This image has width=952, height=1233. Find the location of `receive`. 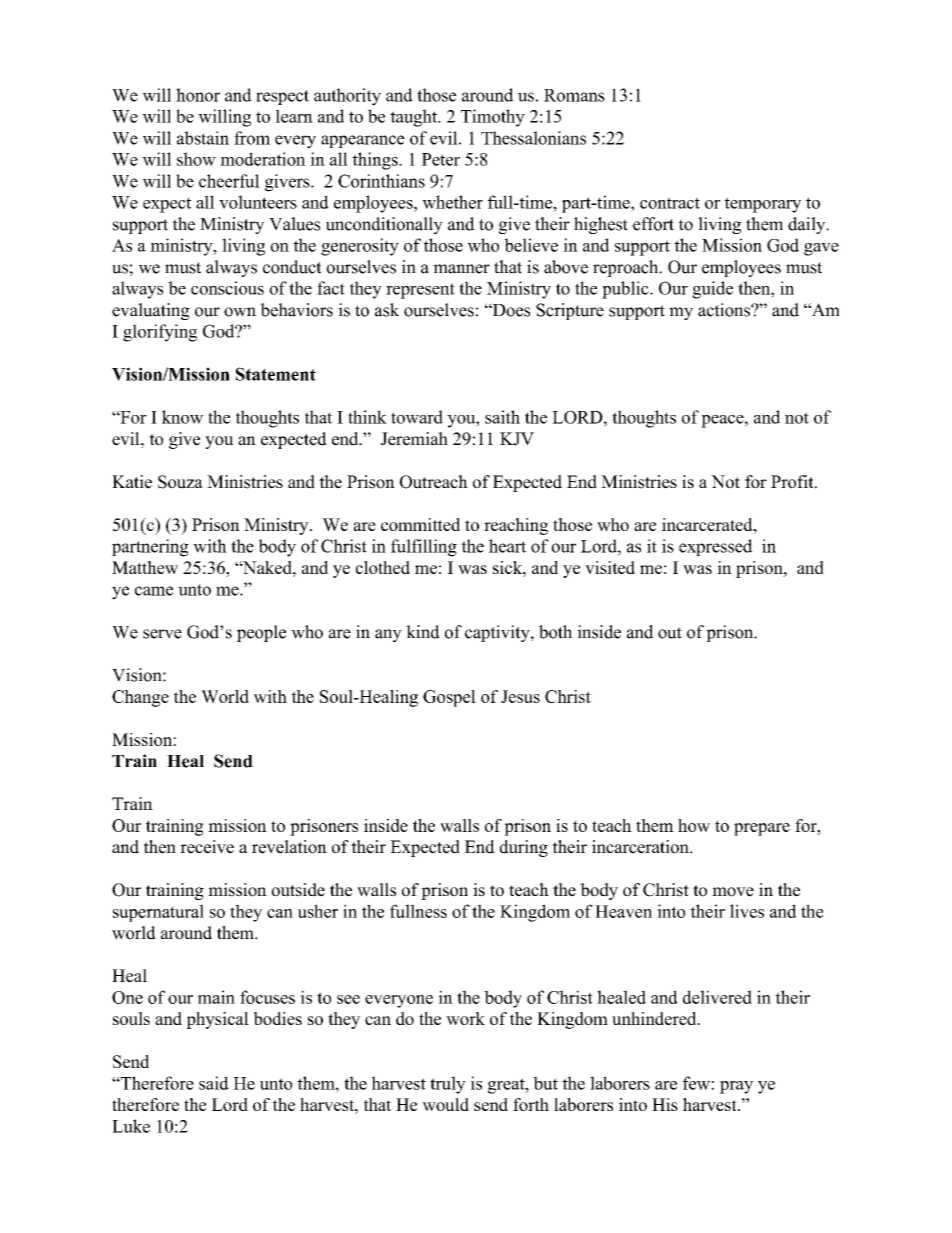

receive is located at coordinates (207, 847).
